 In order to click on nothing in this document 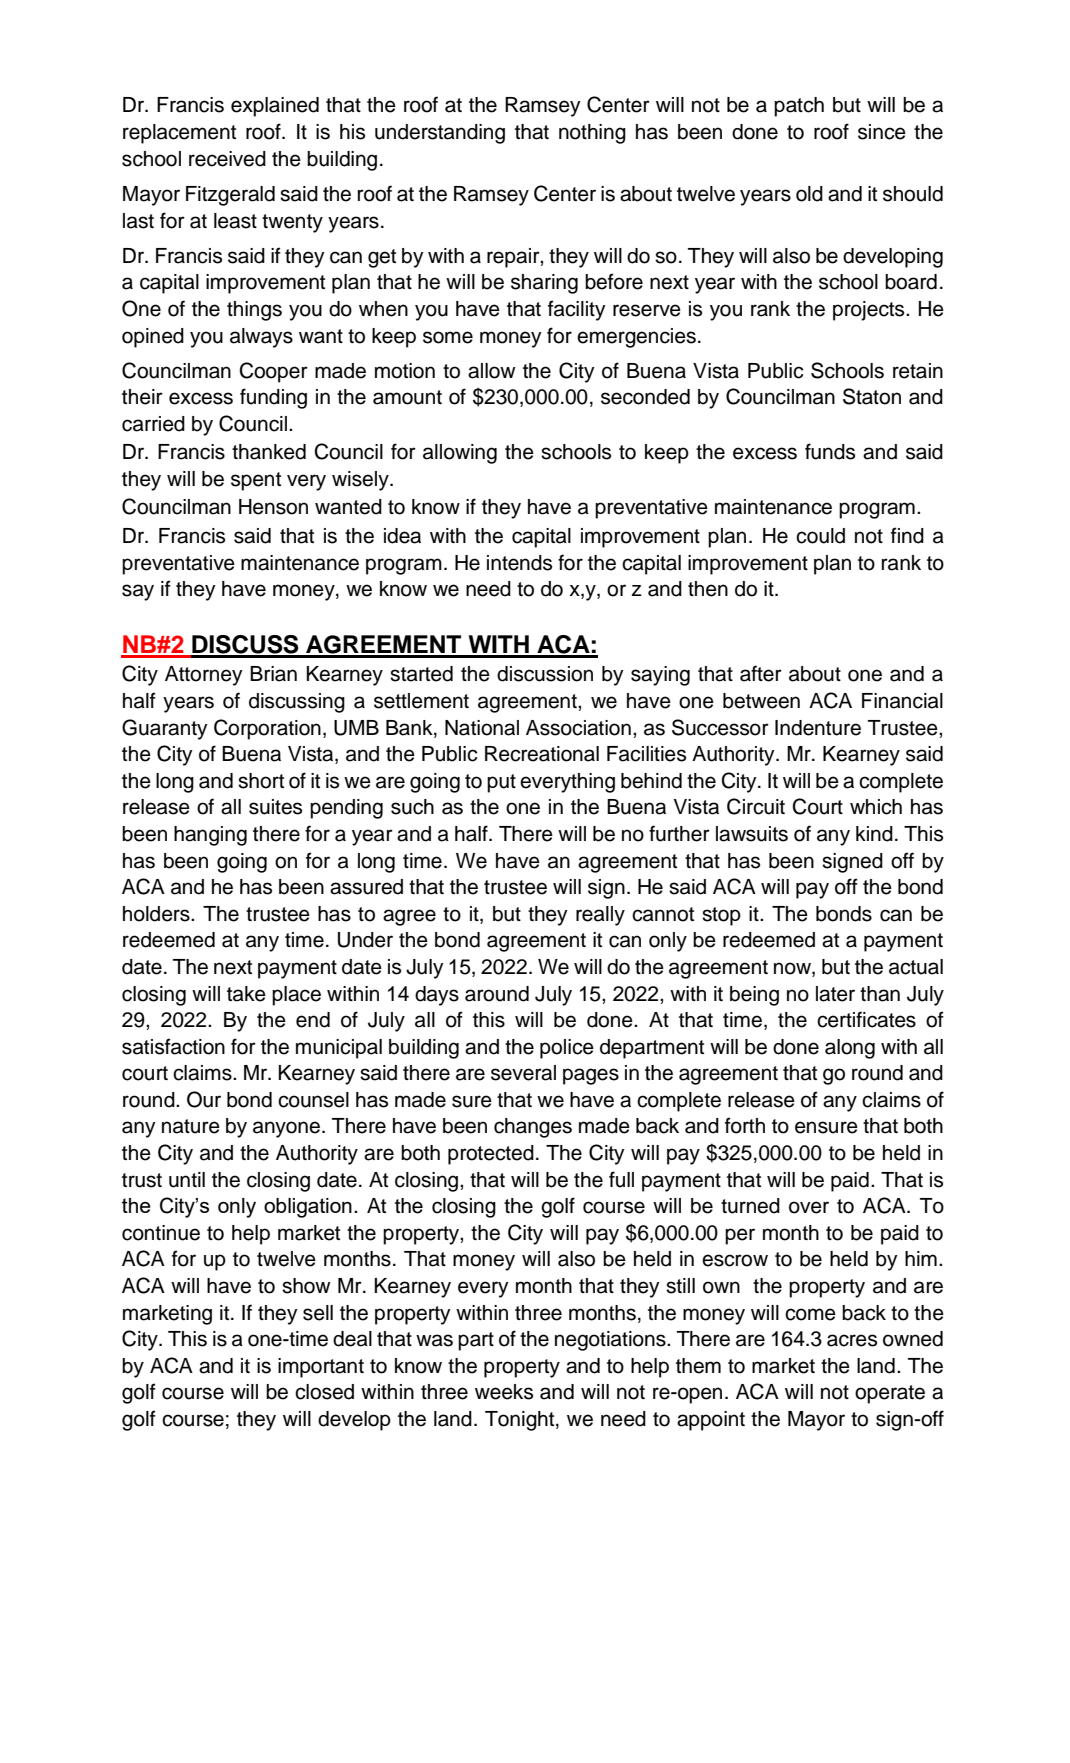, I will do `click(592, 134)`.
